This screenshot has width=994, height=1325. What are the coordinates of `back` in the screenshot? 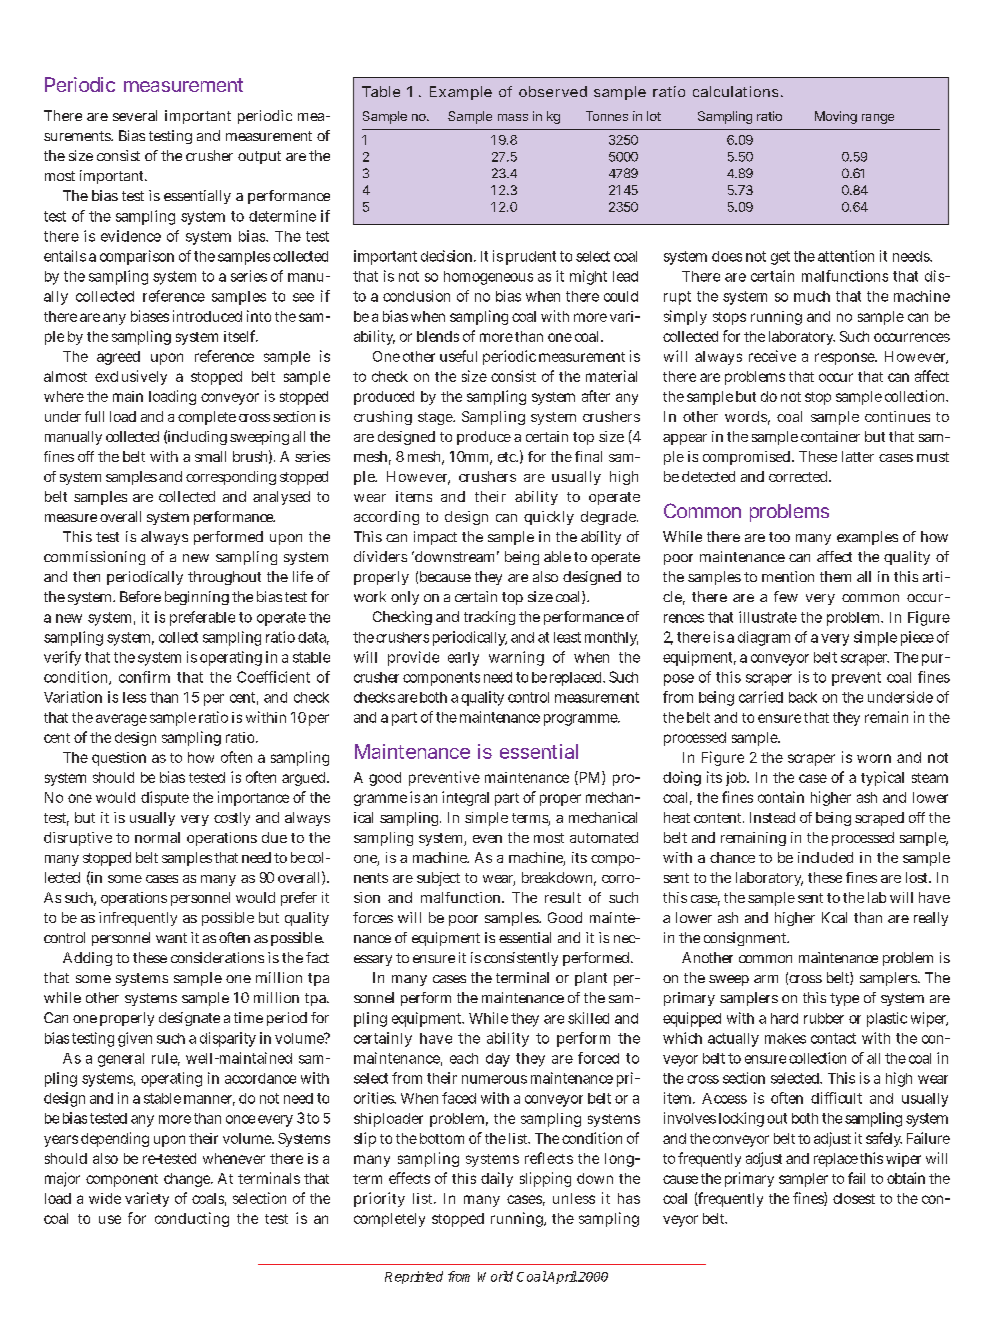 It's located at (803, 697).
